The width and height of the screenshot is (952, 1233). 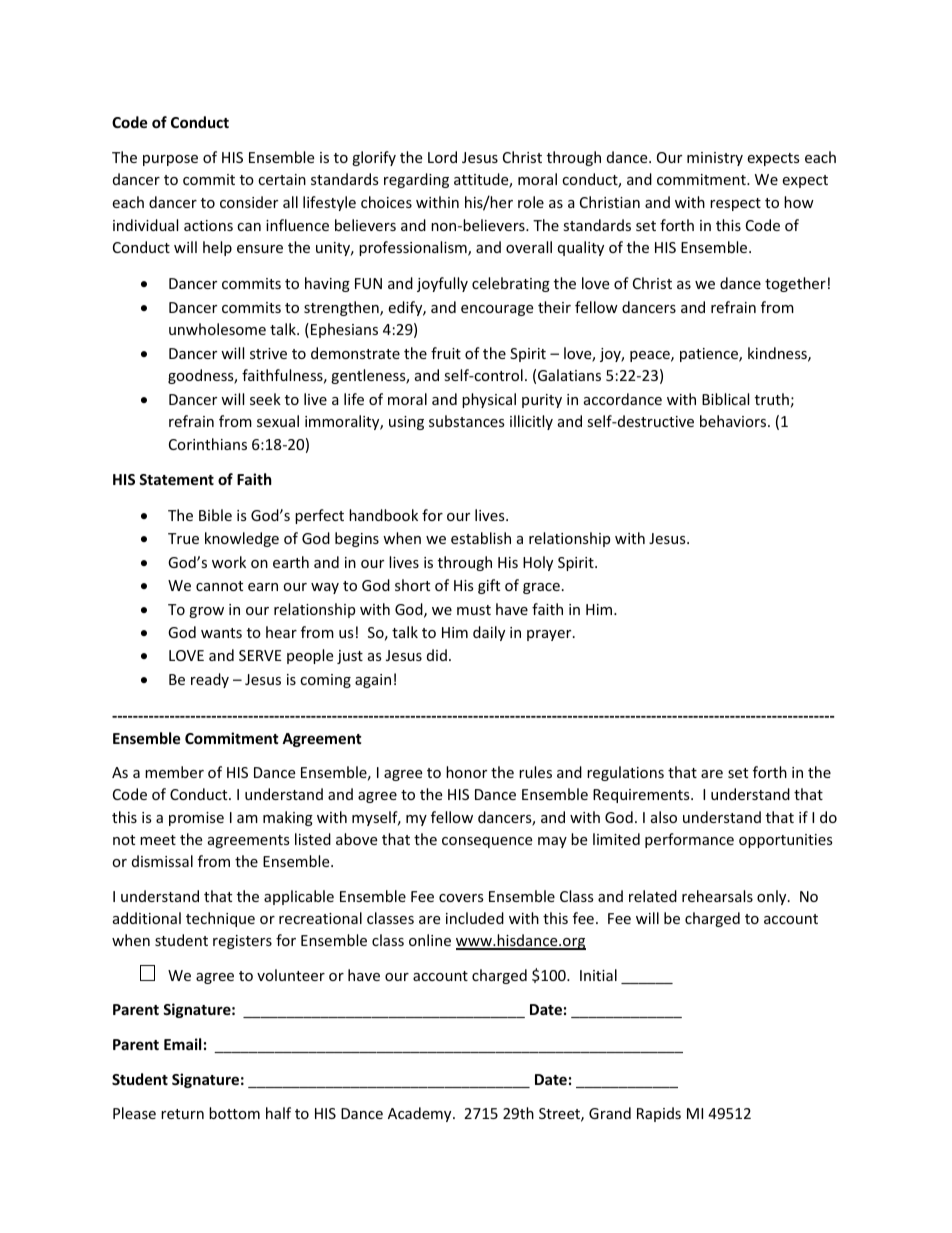 What do you see at coordinates (442, 157) in the screenshot?
I see `Lord` at bounding box center [442, 157].
